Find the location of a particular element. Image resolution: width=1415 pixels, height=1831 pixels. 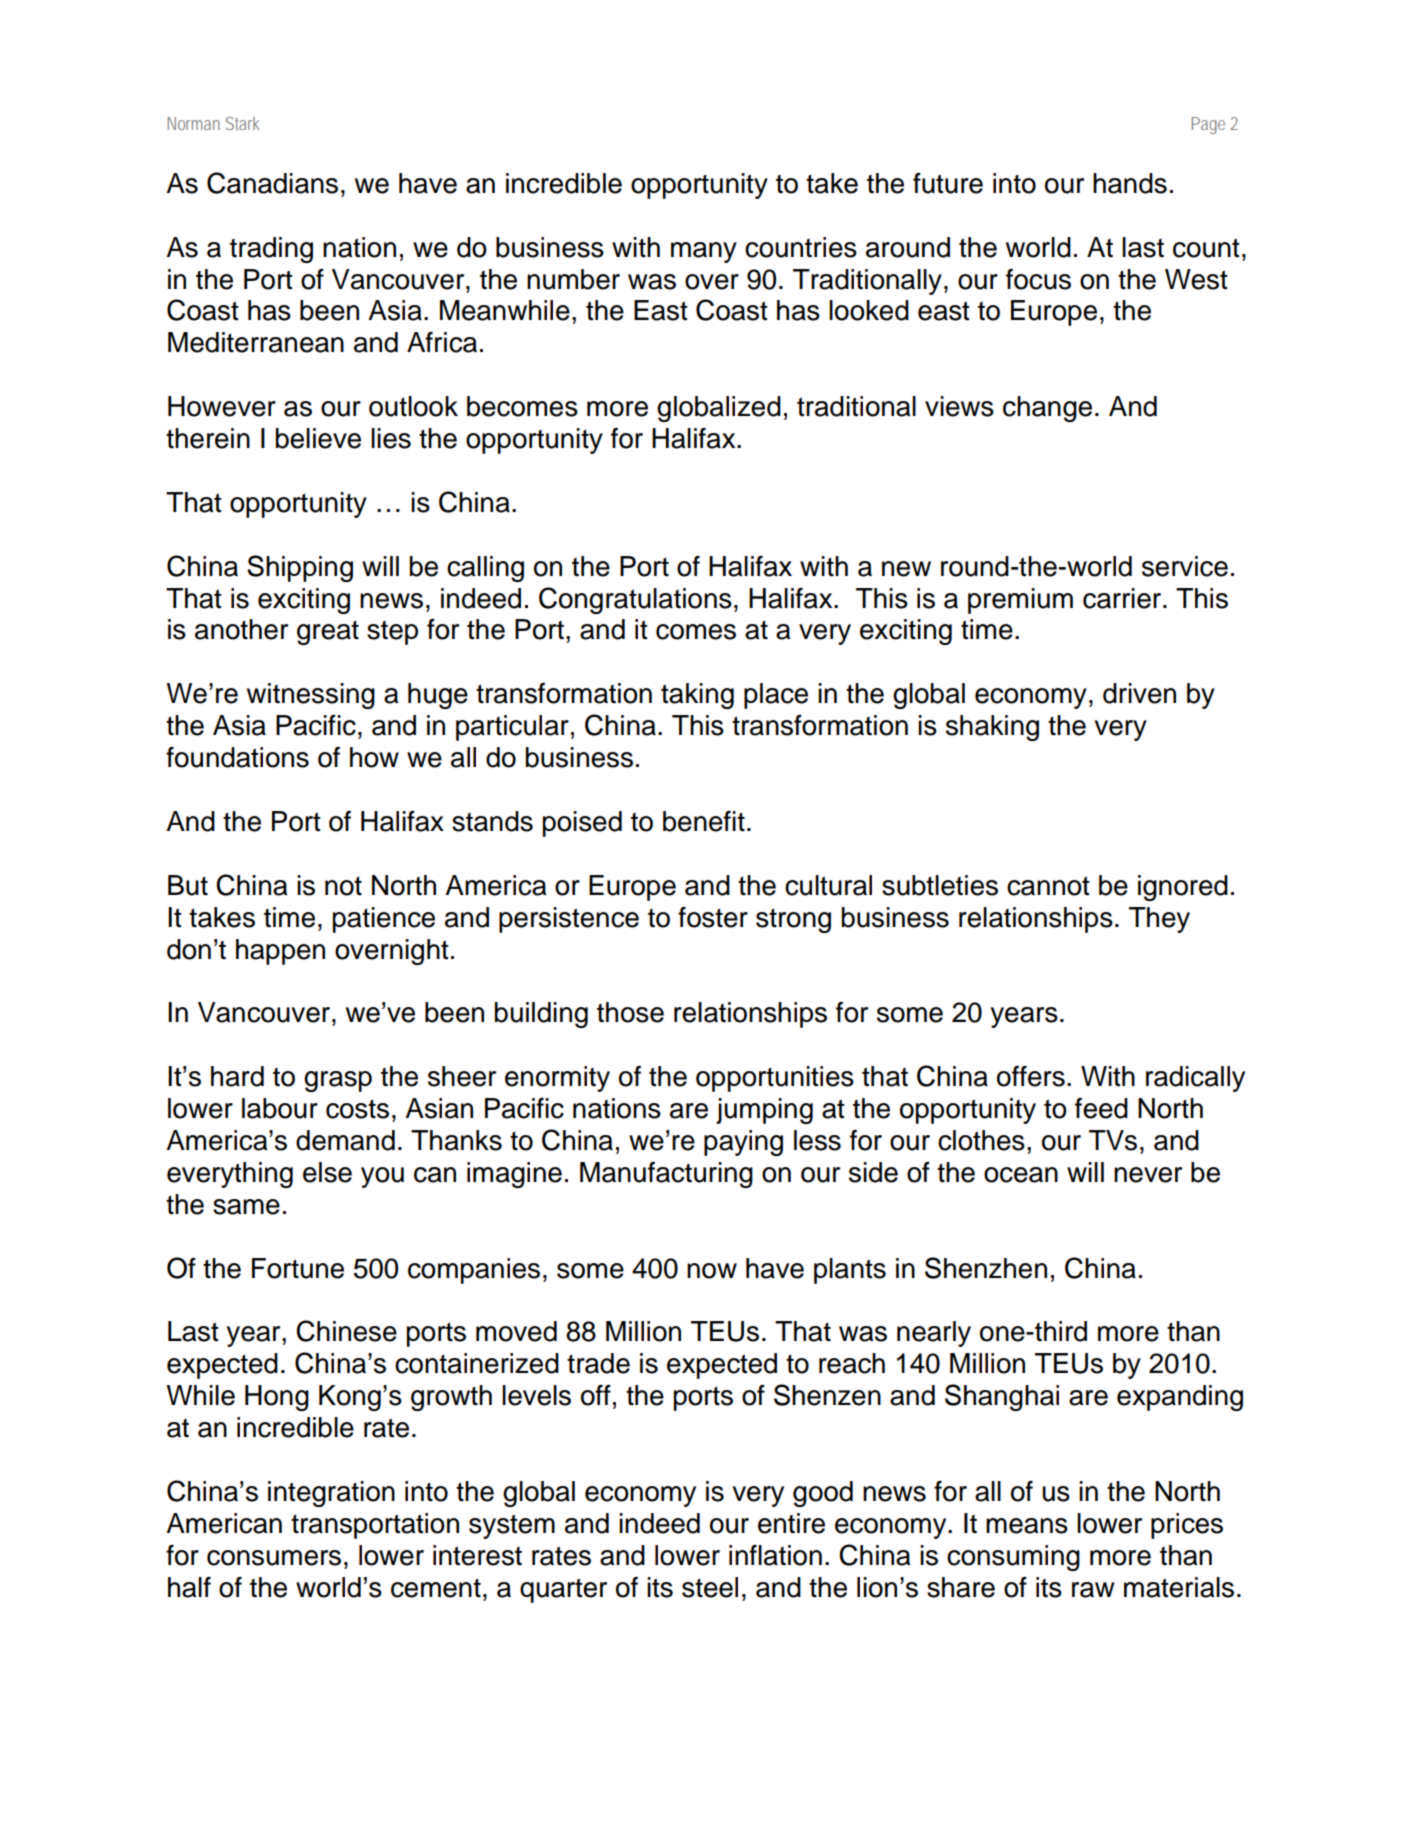

consumers is located at coordinates (274, 1558).
